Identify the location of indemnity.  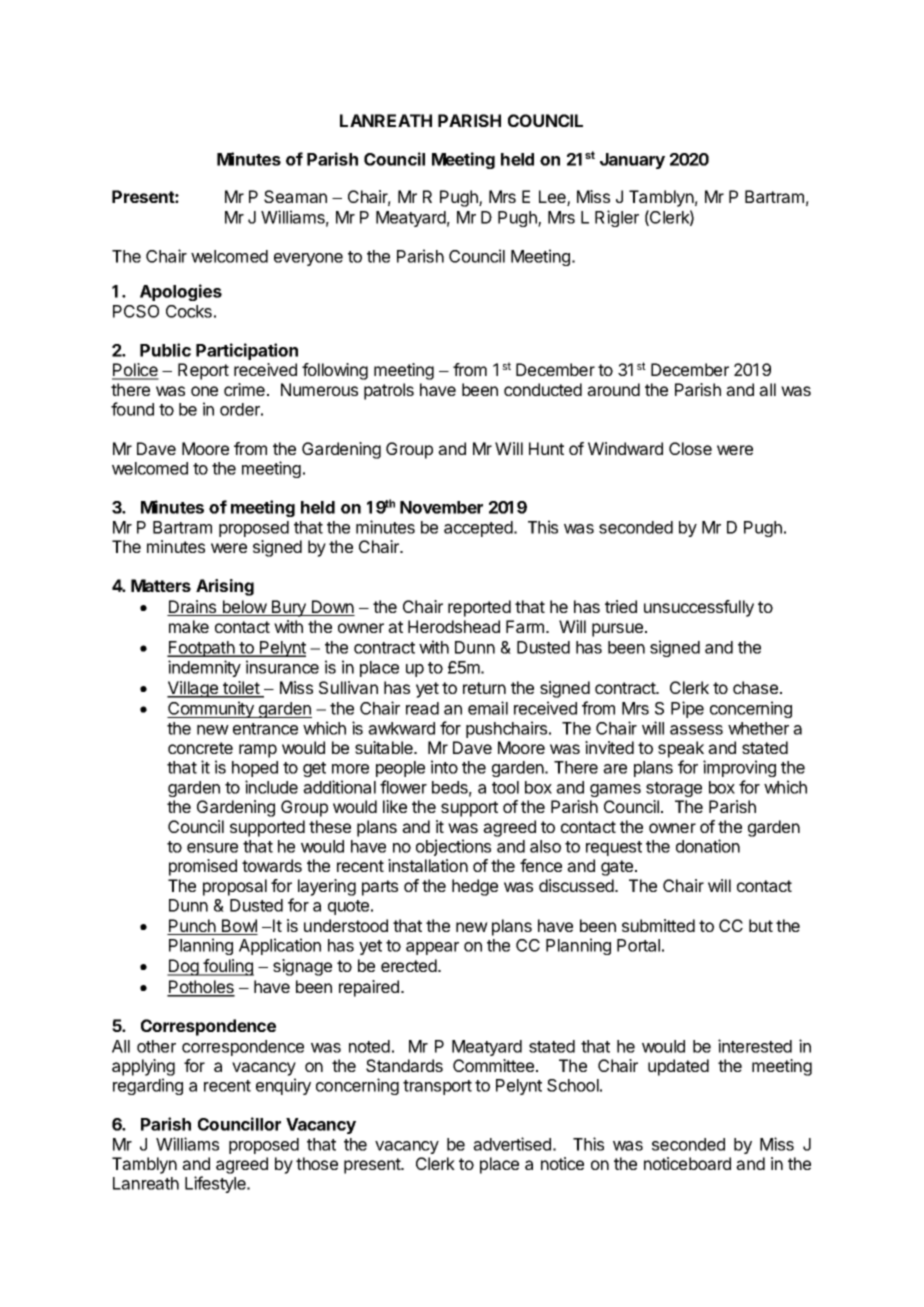
(204, 668).
